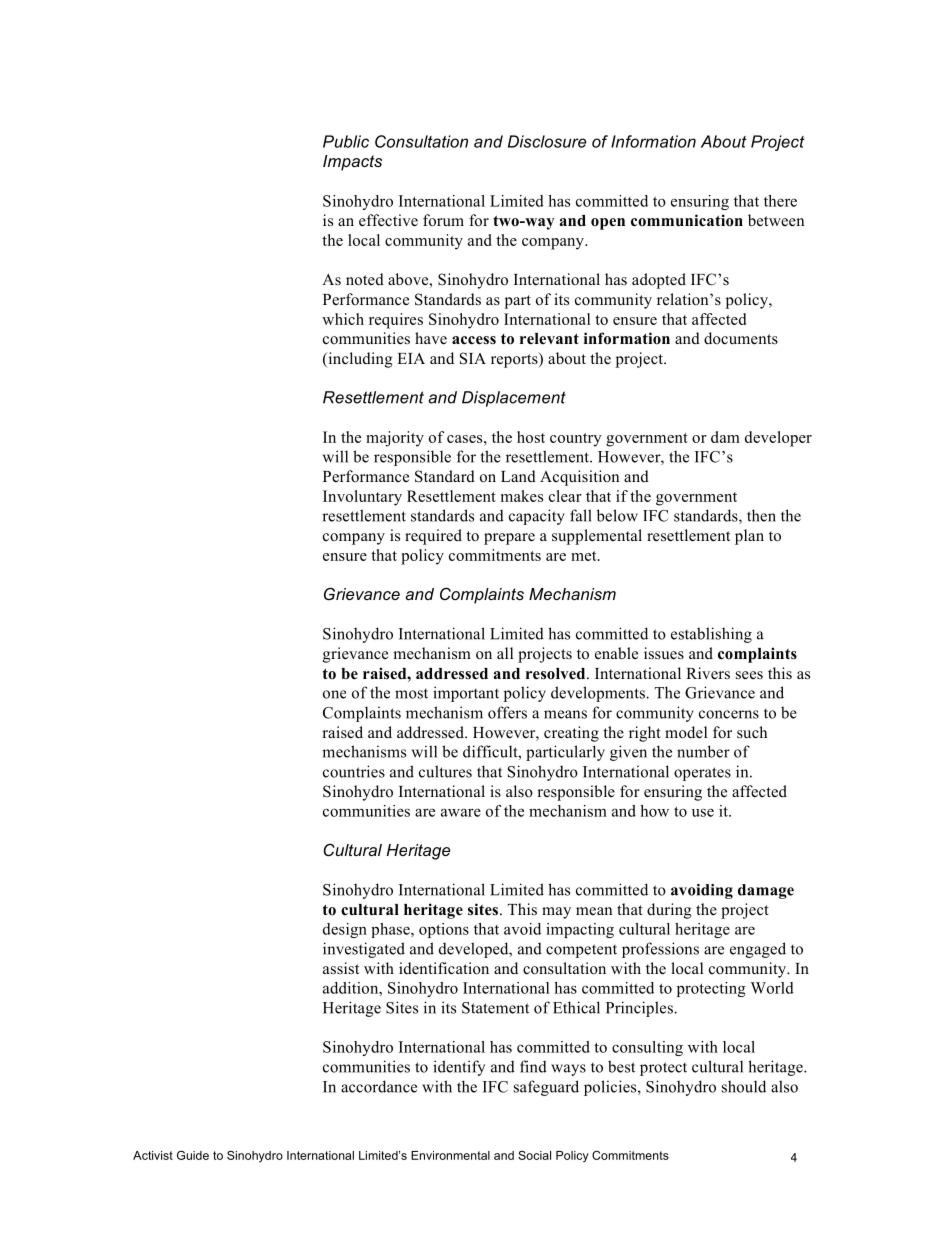  I want to click on Public, so click(346, 141).
